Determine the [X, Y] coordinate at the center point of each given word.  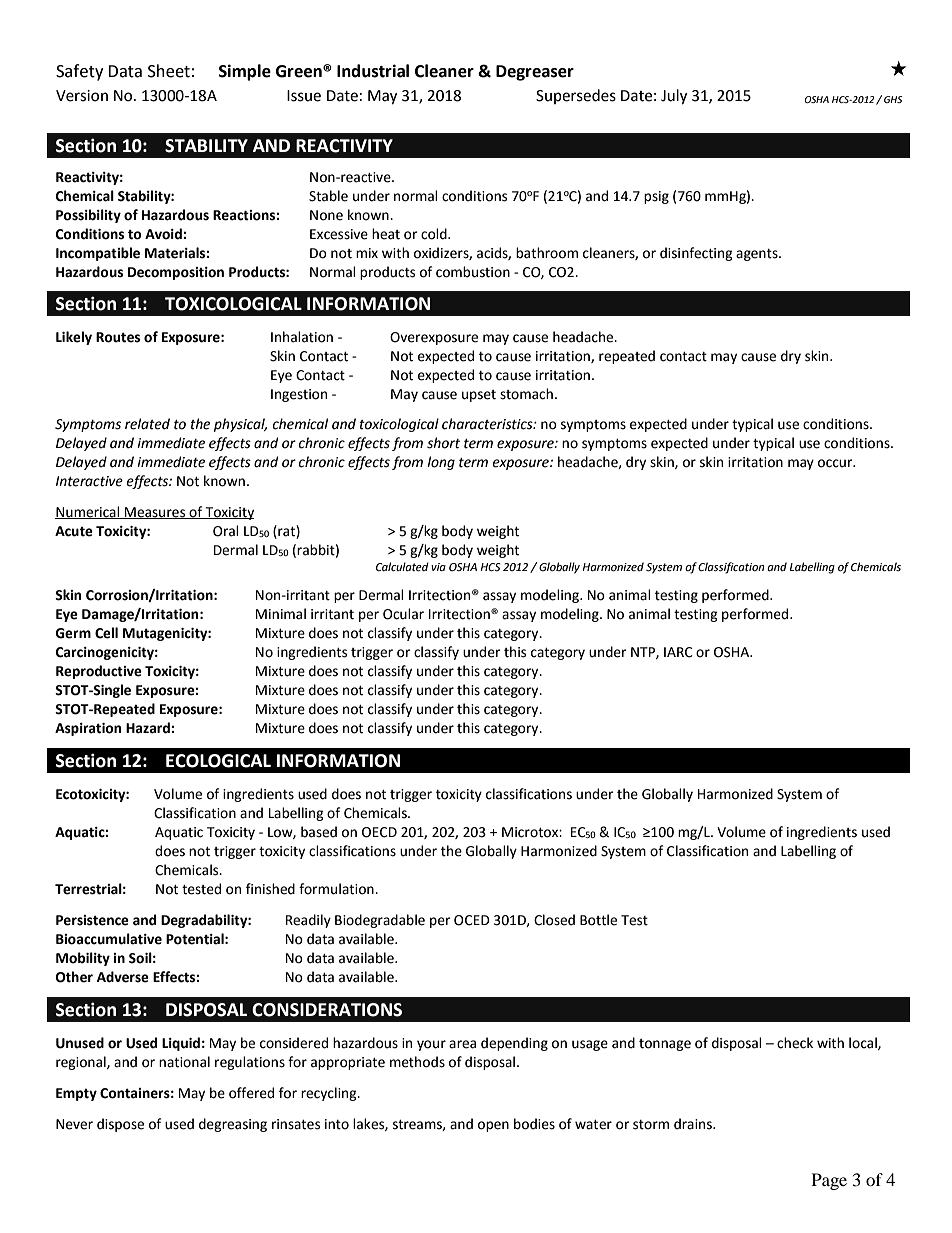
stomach [526, 394]
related [147, 424]
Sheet [169, 71]
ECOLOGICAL [218, 761]
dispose [120, 1125]
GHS [893, 99]
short [443, 443]
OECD [379, 832]
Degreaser [535, 73]
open [493, 1126]
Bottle [598, 920]
